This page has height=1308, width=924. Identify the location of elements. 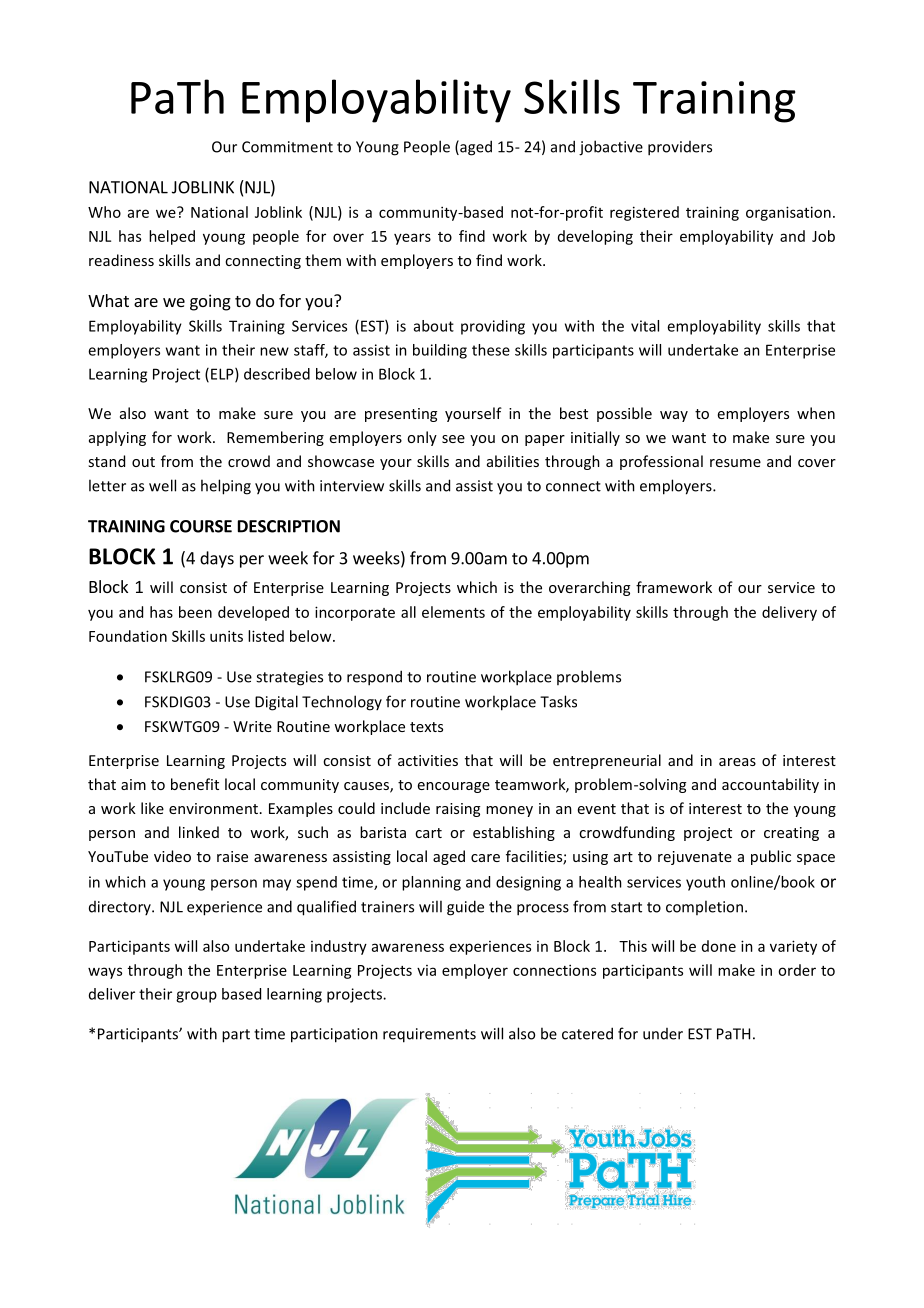
(453, 612).
